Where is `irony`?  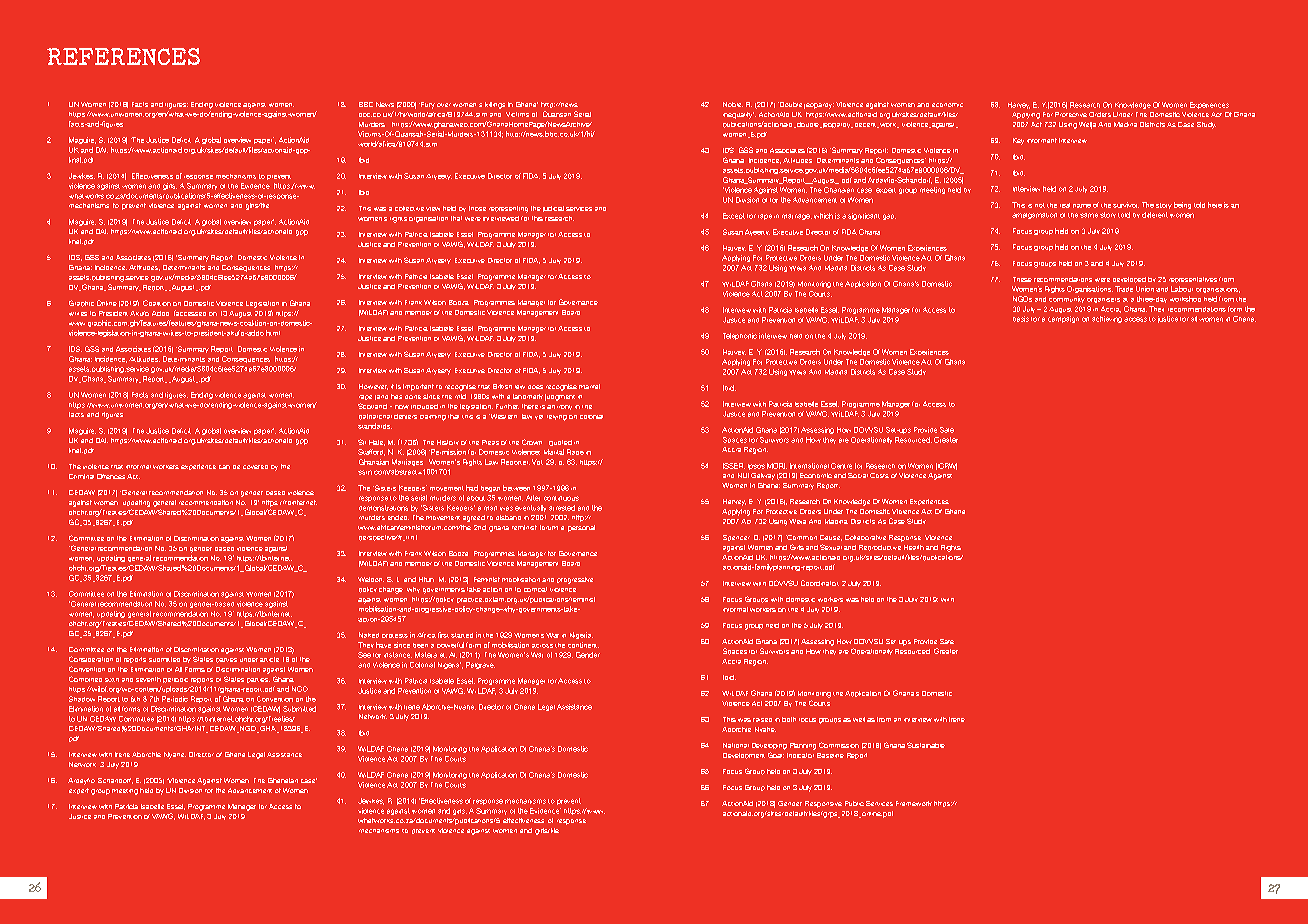 irony is located at coordinates (564, 407).
